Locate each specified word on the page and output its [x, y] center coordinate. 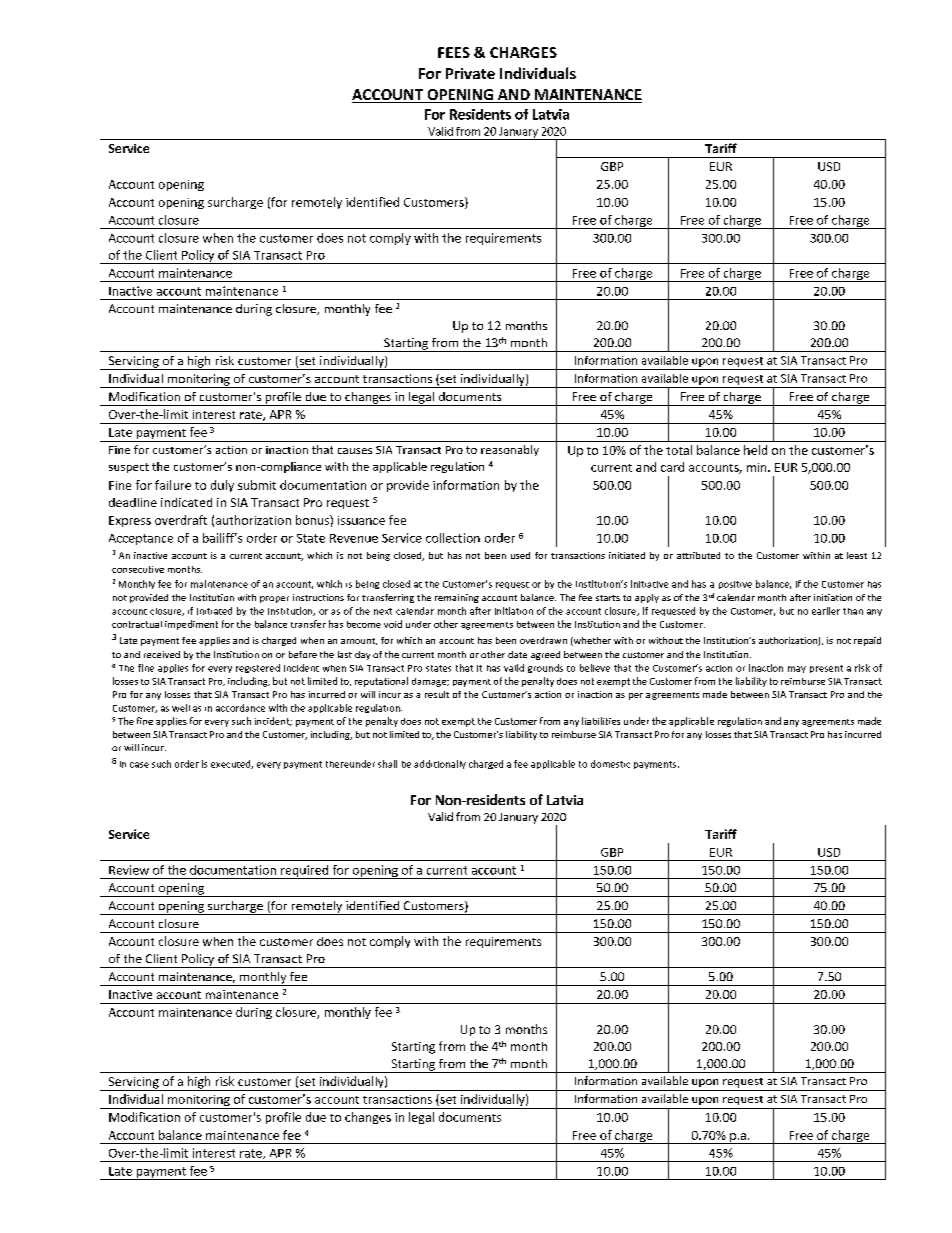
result [437, 694]
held [755, 450]
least [857, 555]
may [797, 669]
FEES [454, 52]
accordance [240, 708]
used [520, 555]
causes [355, 451]
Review [129, 870]
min [758, 467]
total [679, 450]
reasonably [510, 450]
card [672, 467]
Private [470, 73]
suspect [129, 468]
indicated [186, 502]
